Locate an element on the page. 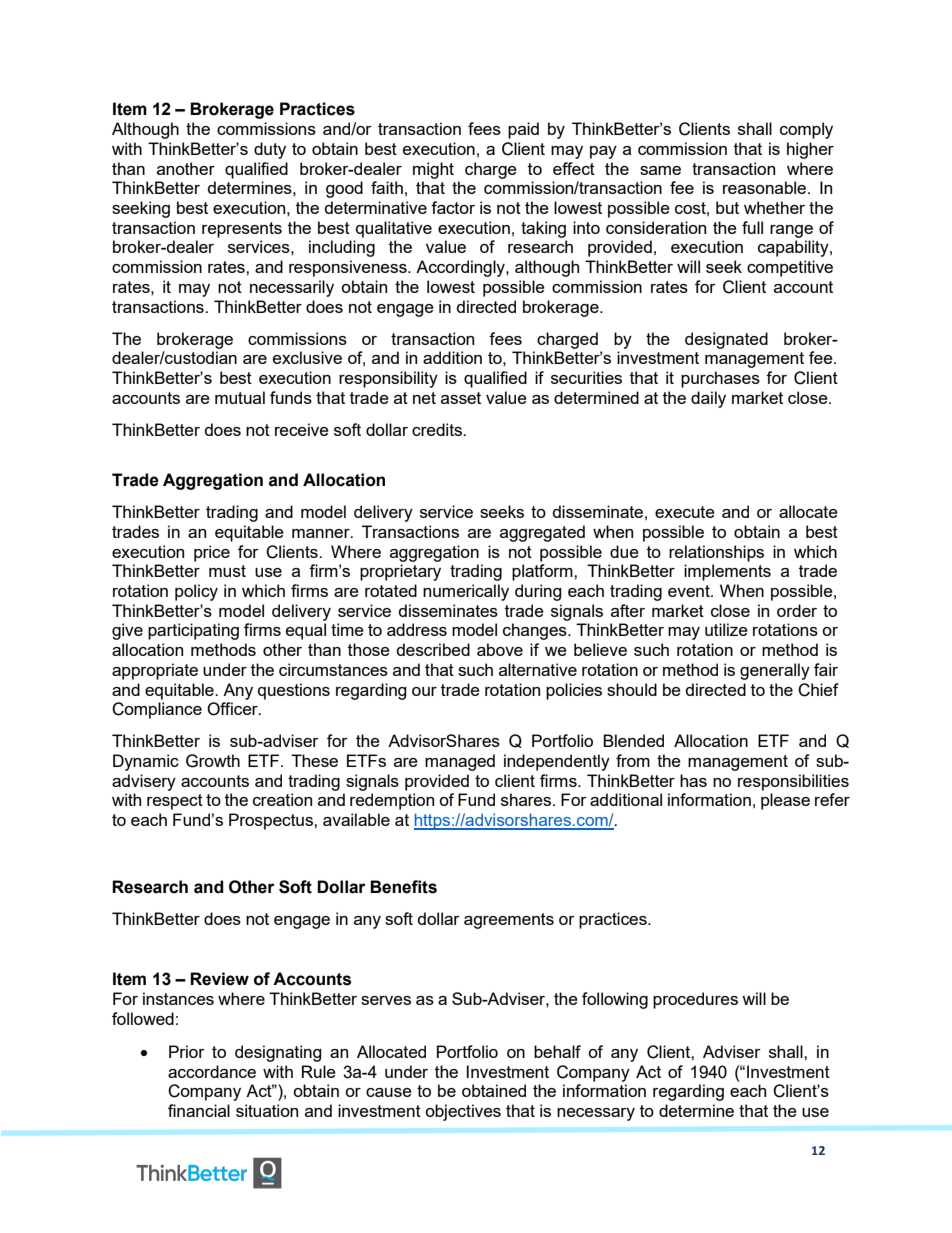 This document has height=1233, width=952. Prospectus is located at coordinates (272, 821).
